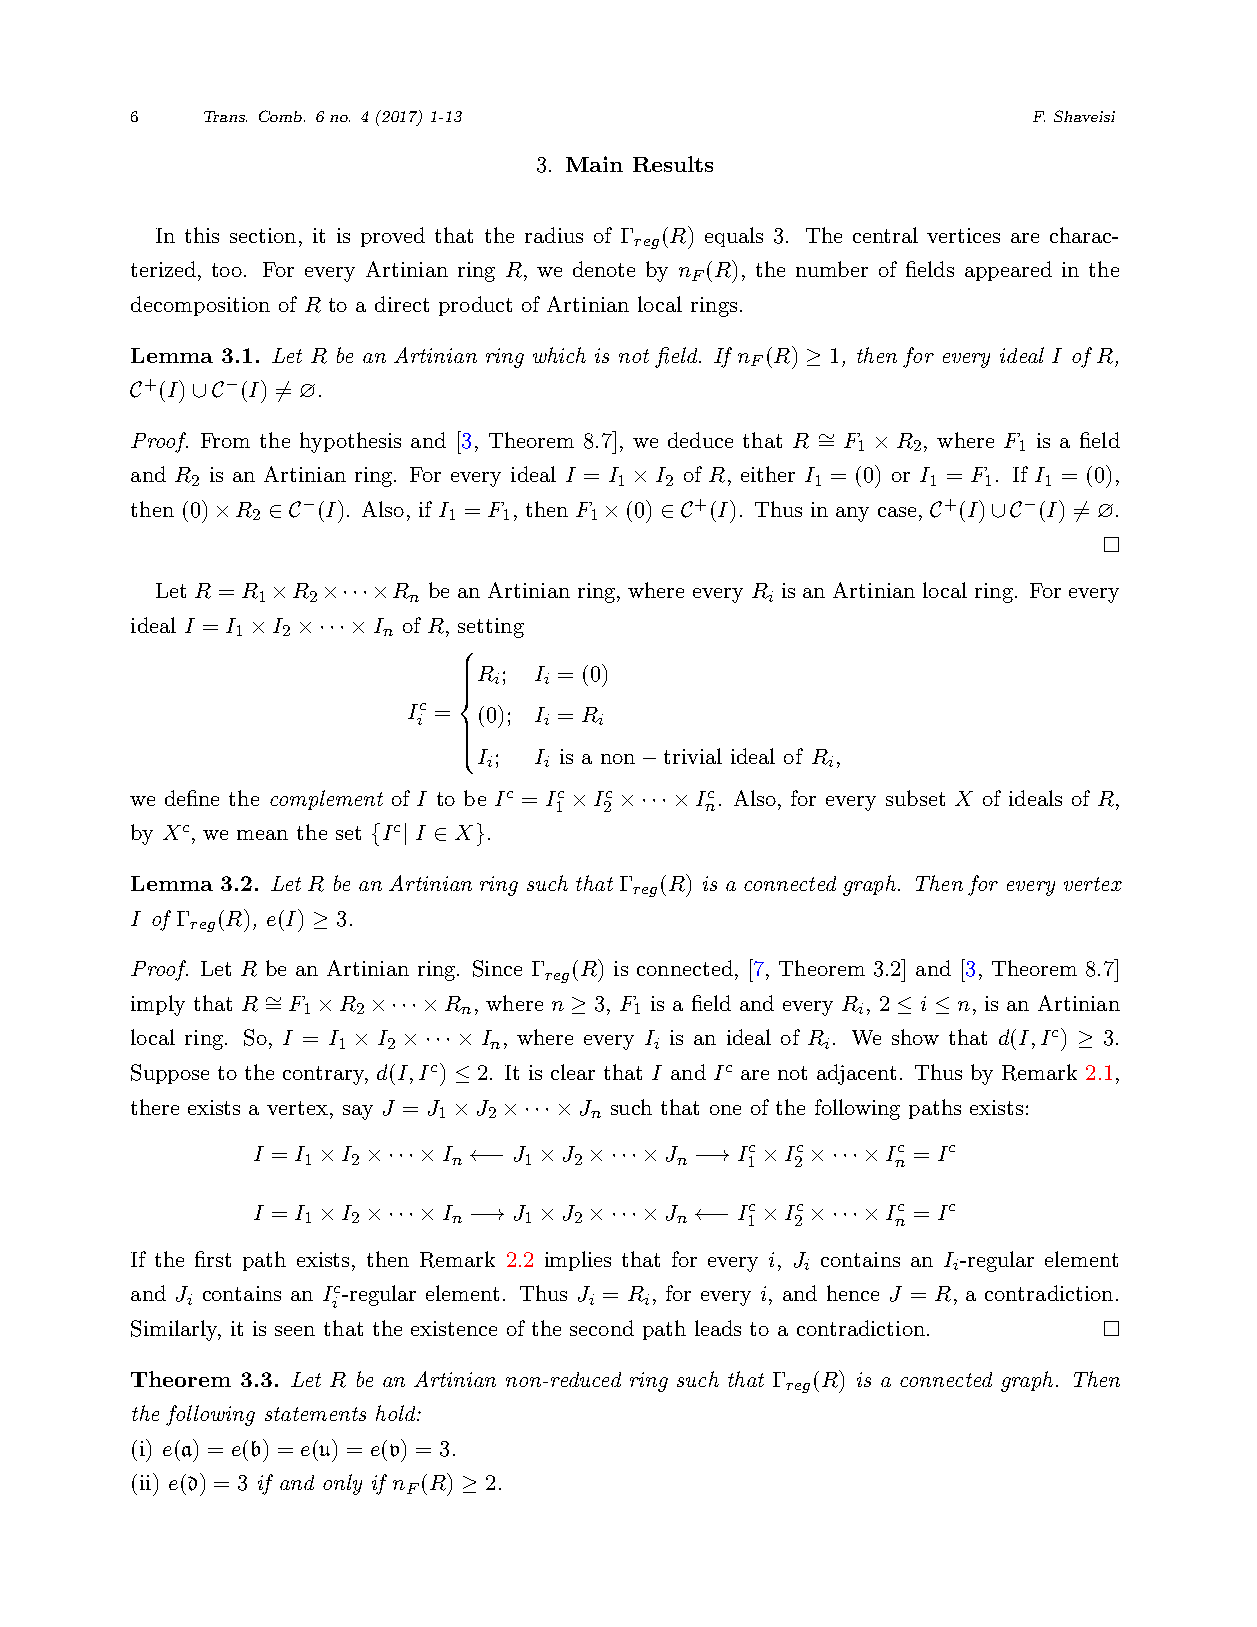 The image size is (1257, 1627). I want to click on Comb, so click(282, 116).
